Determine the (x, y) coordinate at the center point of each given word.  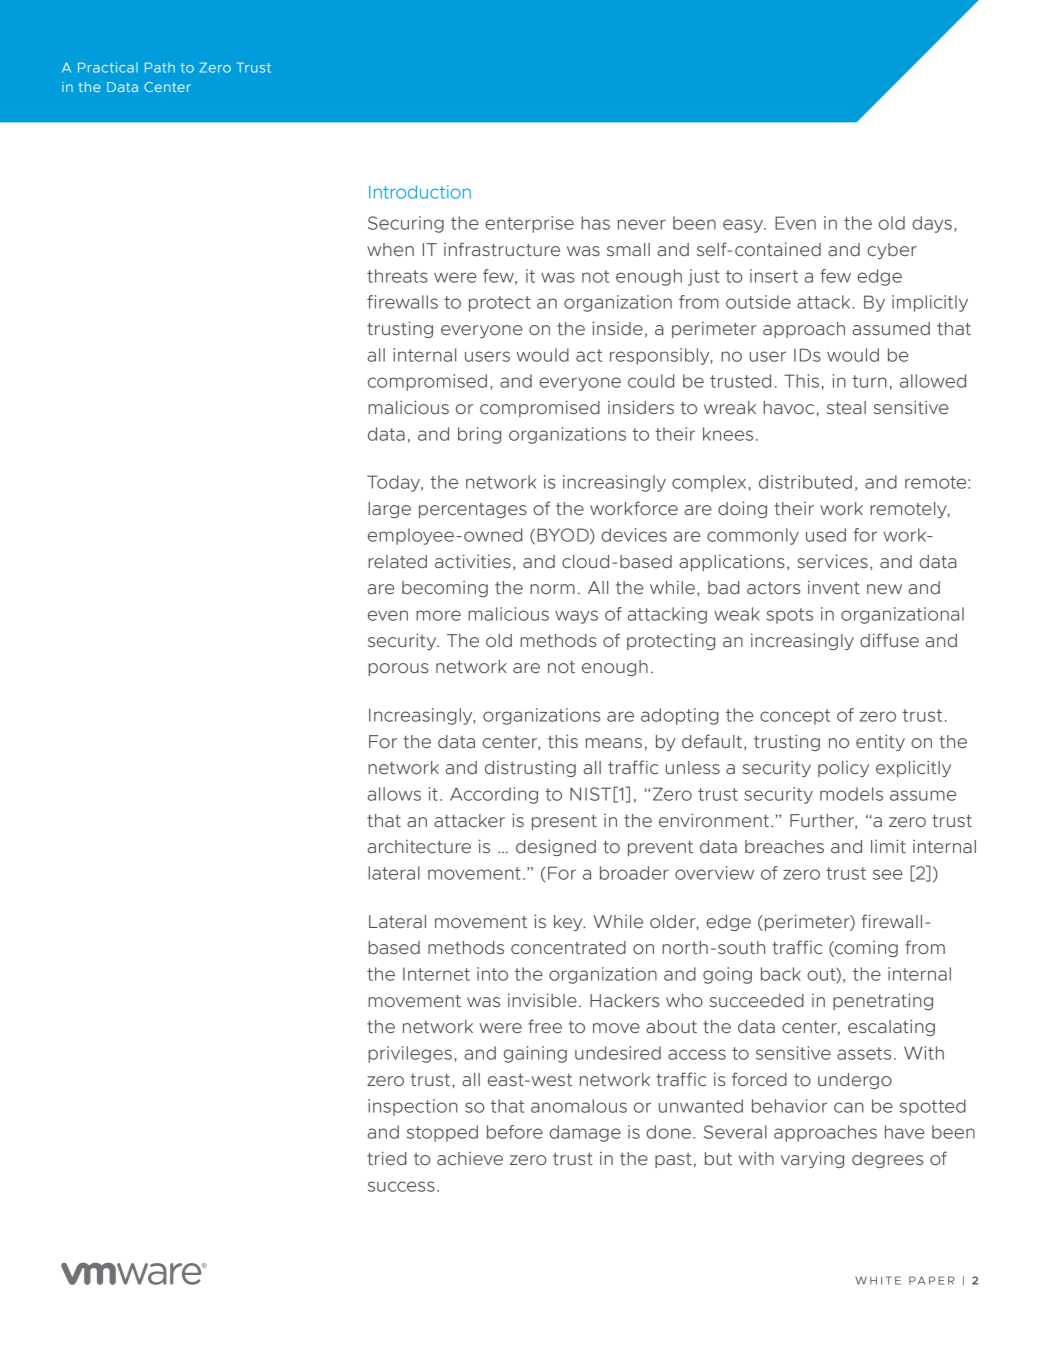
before (515, 1132)
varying (812, 1159)
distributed (805, 482)
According (494, 795)
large (389, 510)
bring (479, 435)
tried (386, 1158)
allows (394, 794)
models (851, 794)
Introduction (420, 192)
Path (160, 67)
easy (744, 226)
